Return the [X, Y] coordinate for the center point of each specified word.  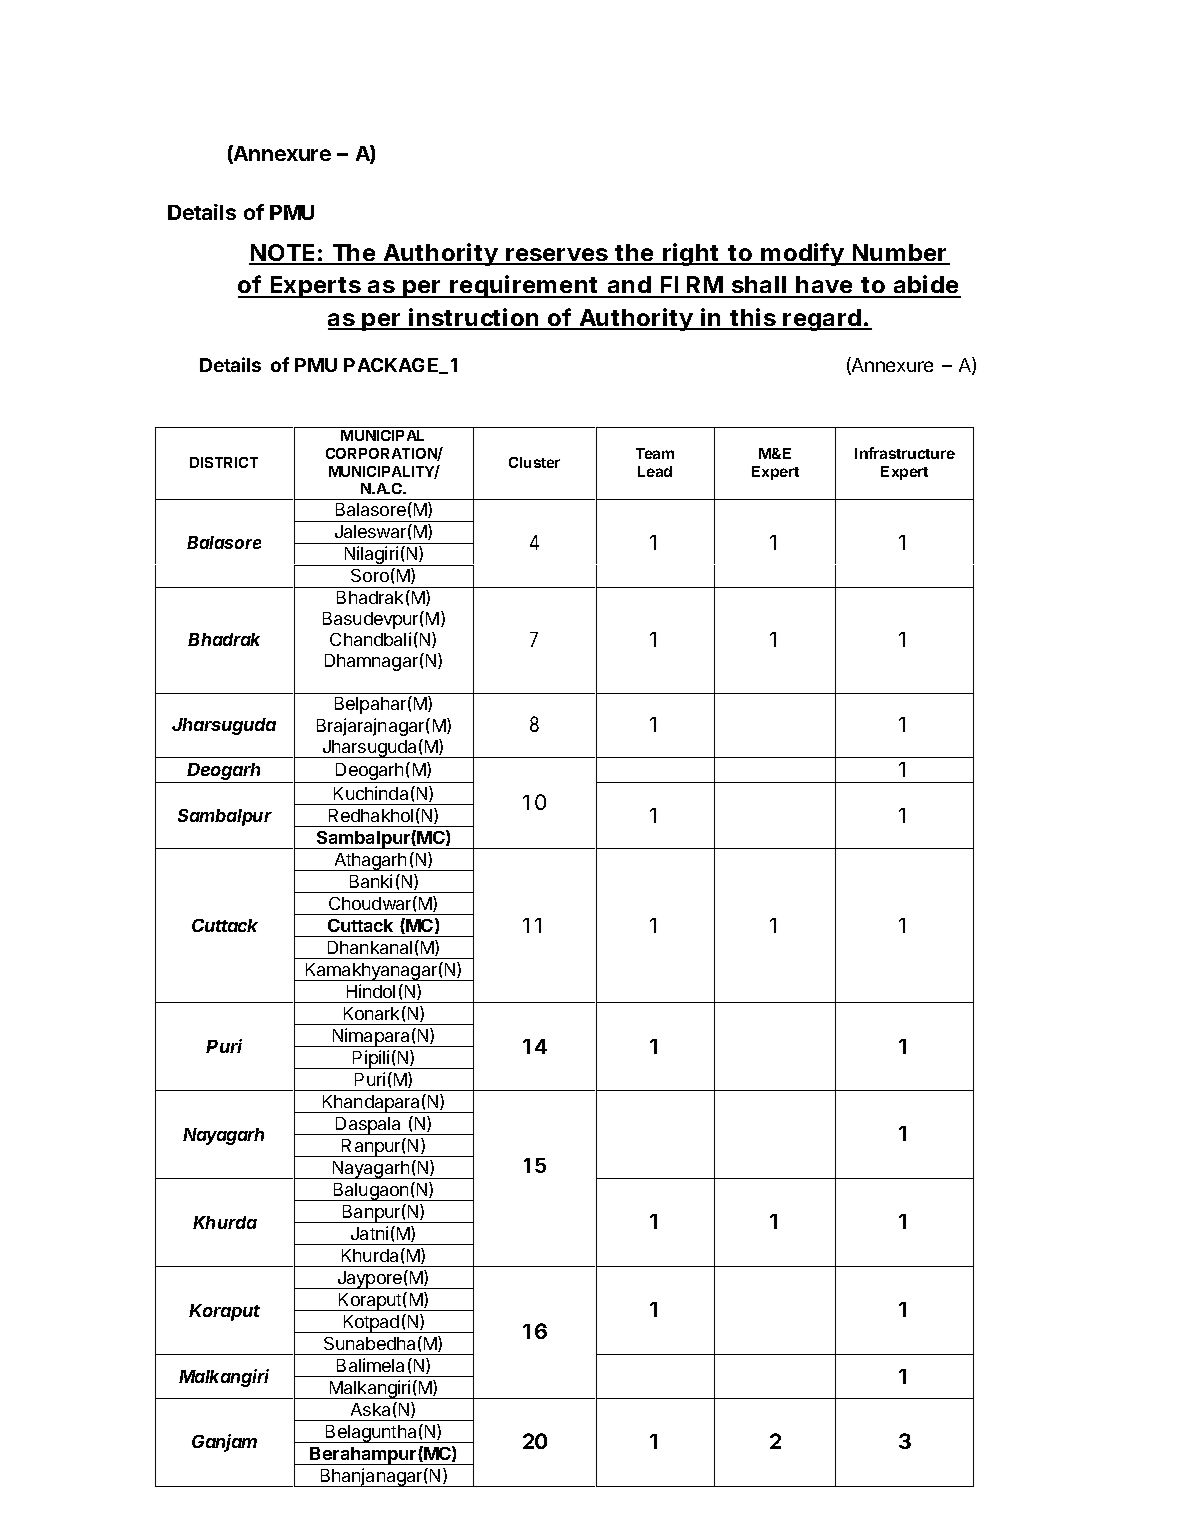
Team [655, 453]
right [691, 254]
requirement [524, 286]
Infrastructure [905, 453]
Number [899, 254]
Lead [655, 471]
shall [758, 286]
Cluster [534, 462]
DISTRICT [224, 462]
